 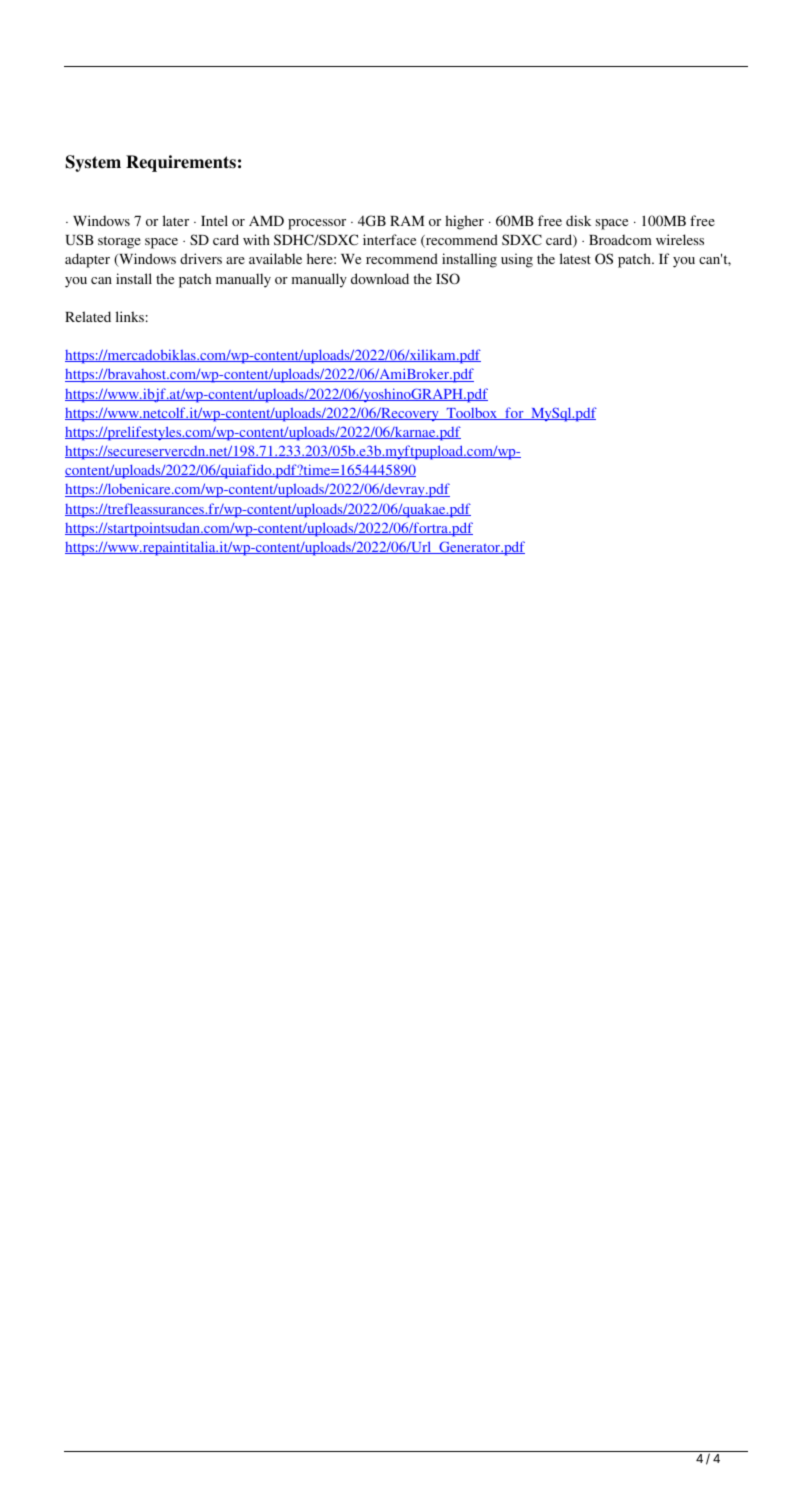 I want to click on Broadcom, so click(x=620, y=239).
